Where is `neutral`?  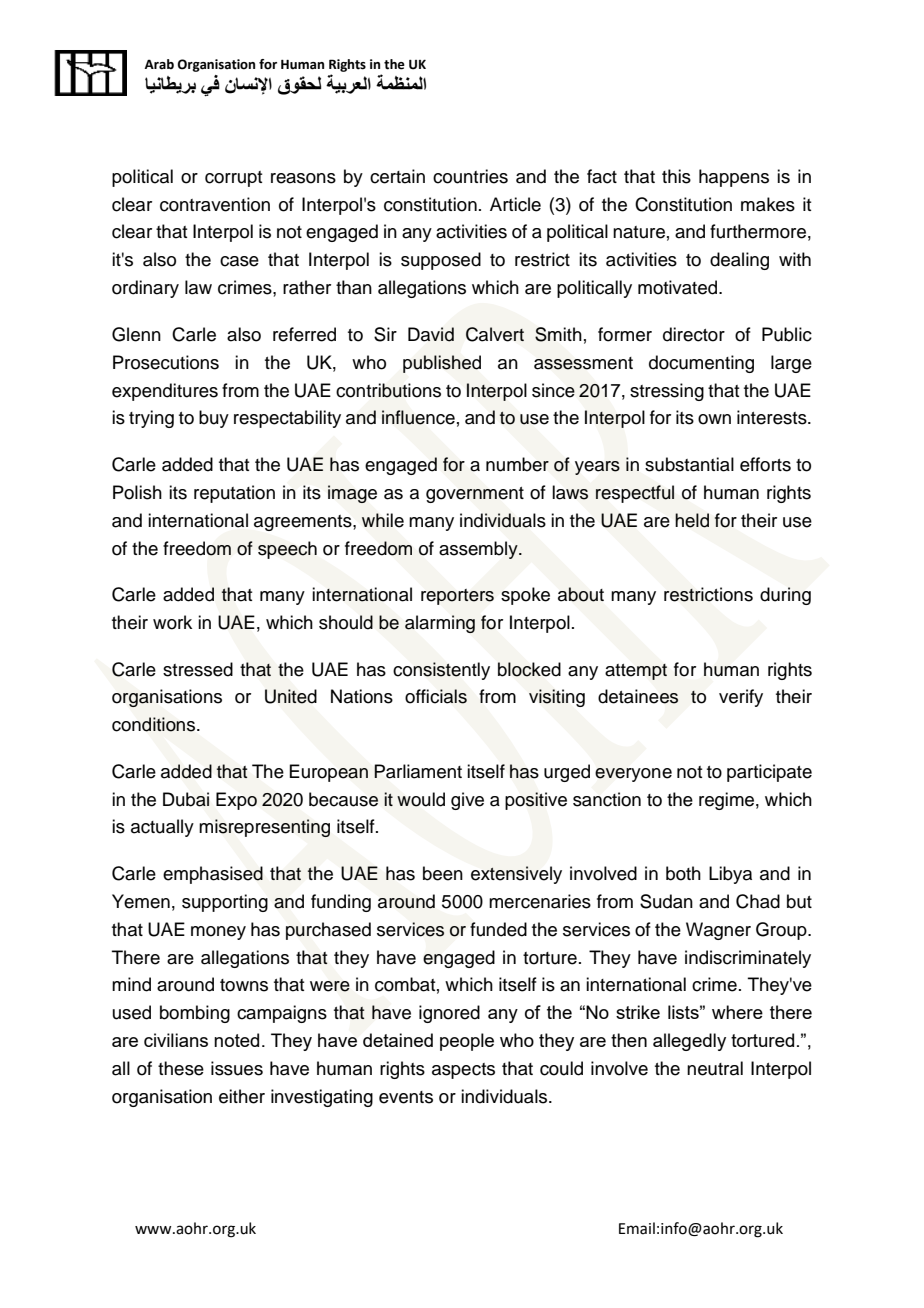 neutral is located at coordinates (715, 1068).
